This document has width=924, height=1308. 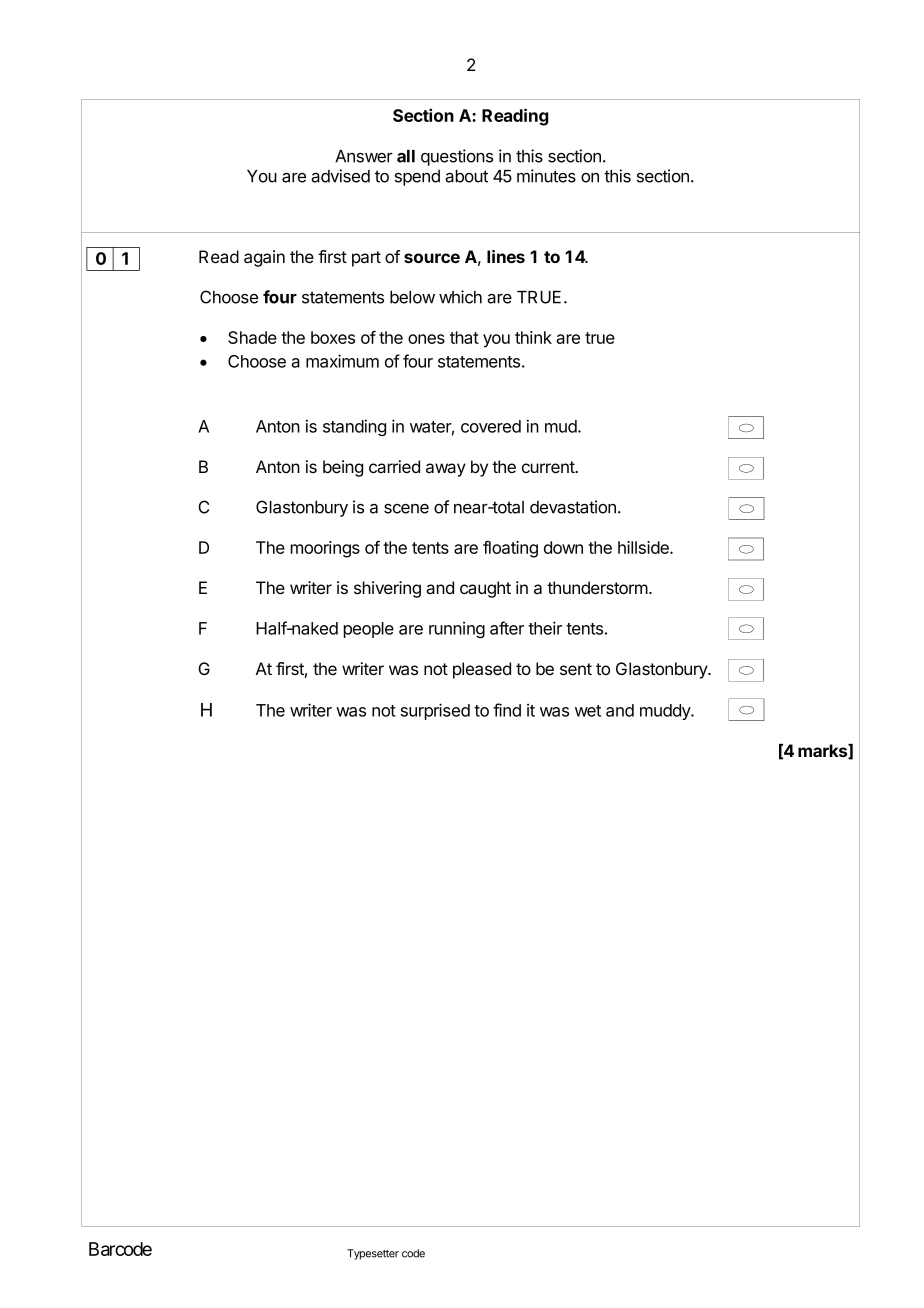 What do you see at coordinates (644, 547) in the document?
I see `hillside` at bounding box center [644, 547].
